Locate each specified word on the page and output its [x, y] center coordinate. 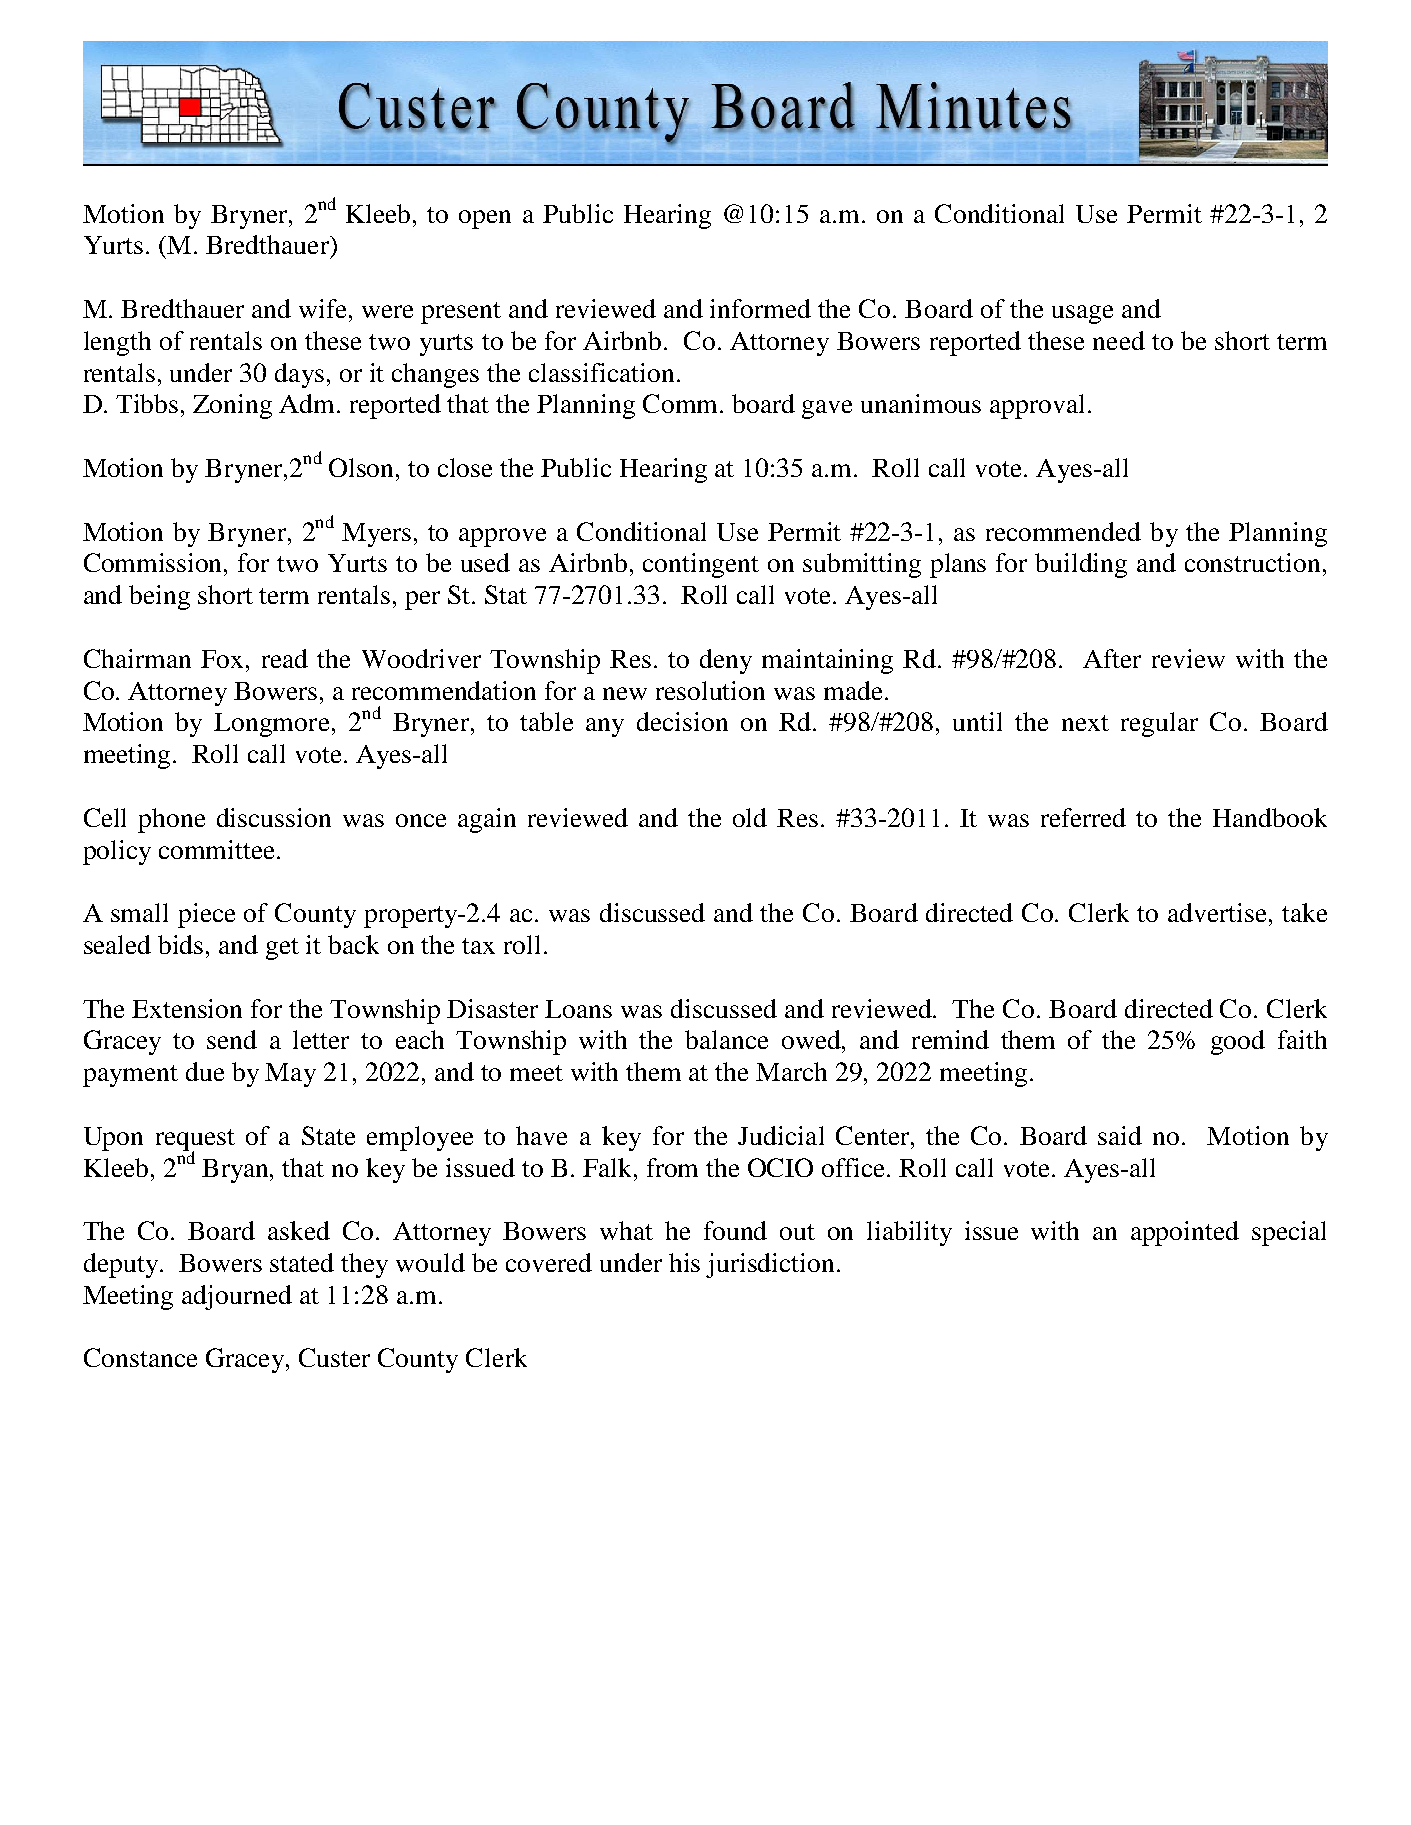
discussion [274, 817]
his [684, 1262]
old [750, 817]
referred [1083, 817]
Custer [334, 1357]
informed [760, 308]
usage [1082, 314]
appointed [1185, 1233]
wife [322, 308]
